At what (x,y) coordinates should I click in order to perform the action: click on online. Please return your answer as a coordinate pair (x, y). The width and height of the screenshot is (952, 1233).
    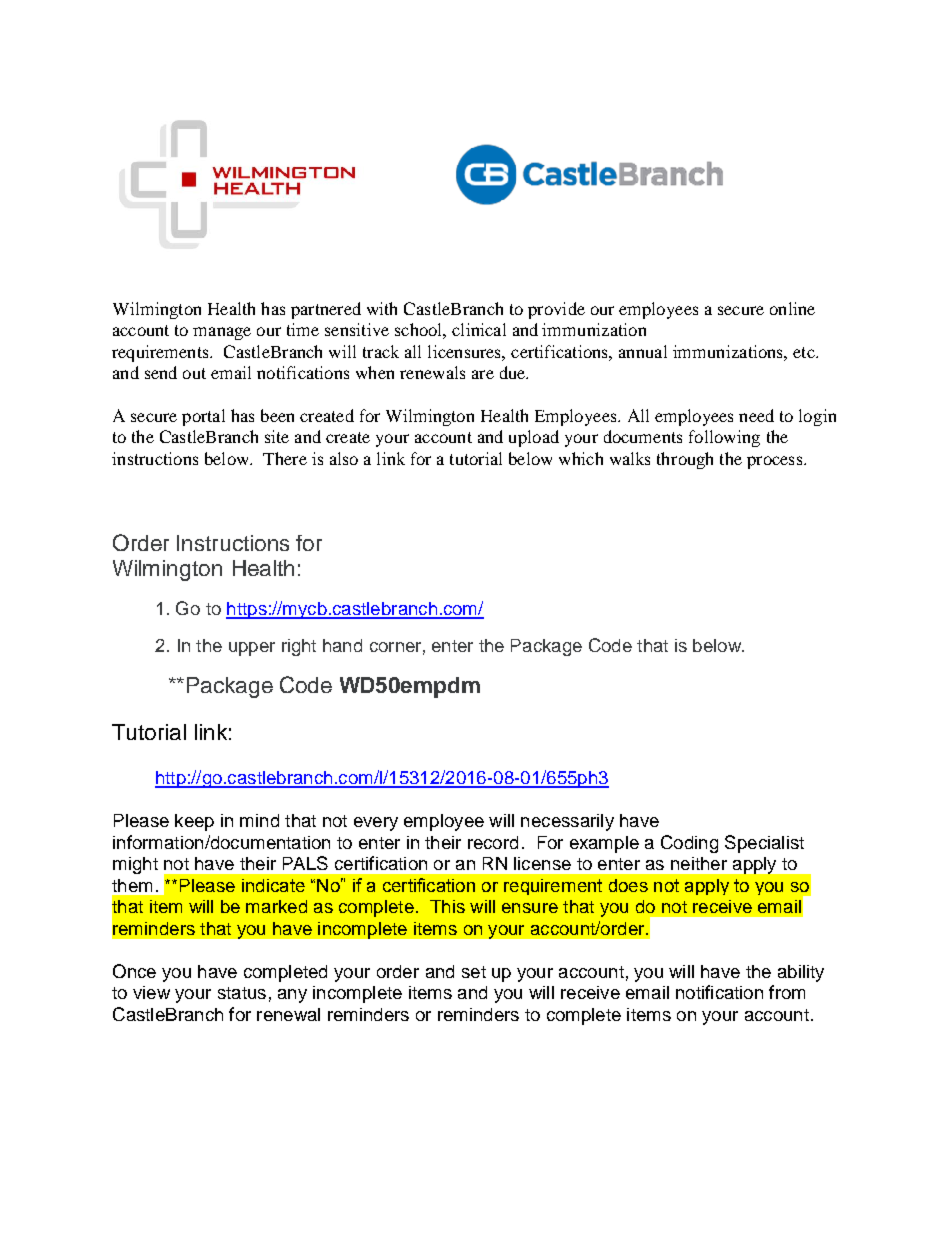
    Looking at the image, I should click on (792, 308).
